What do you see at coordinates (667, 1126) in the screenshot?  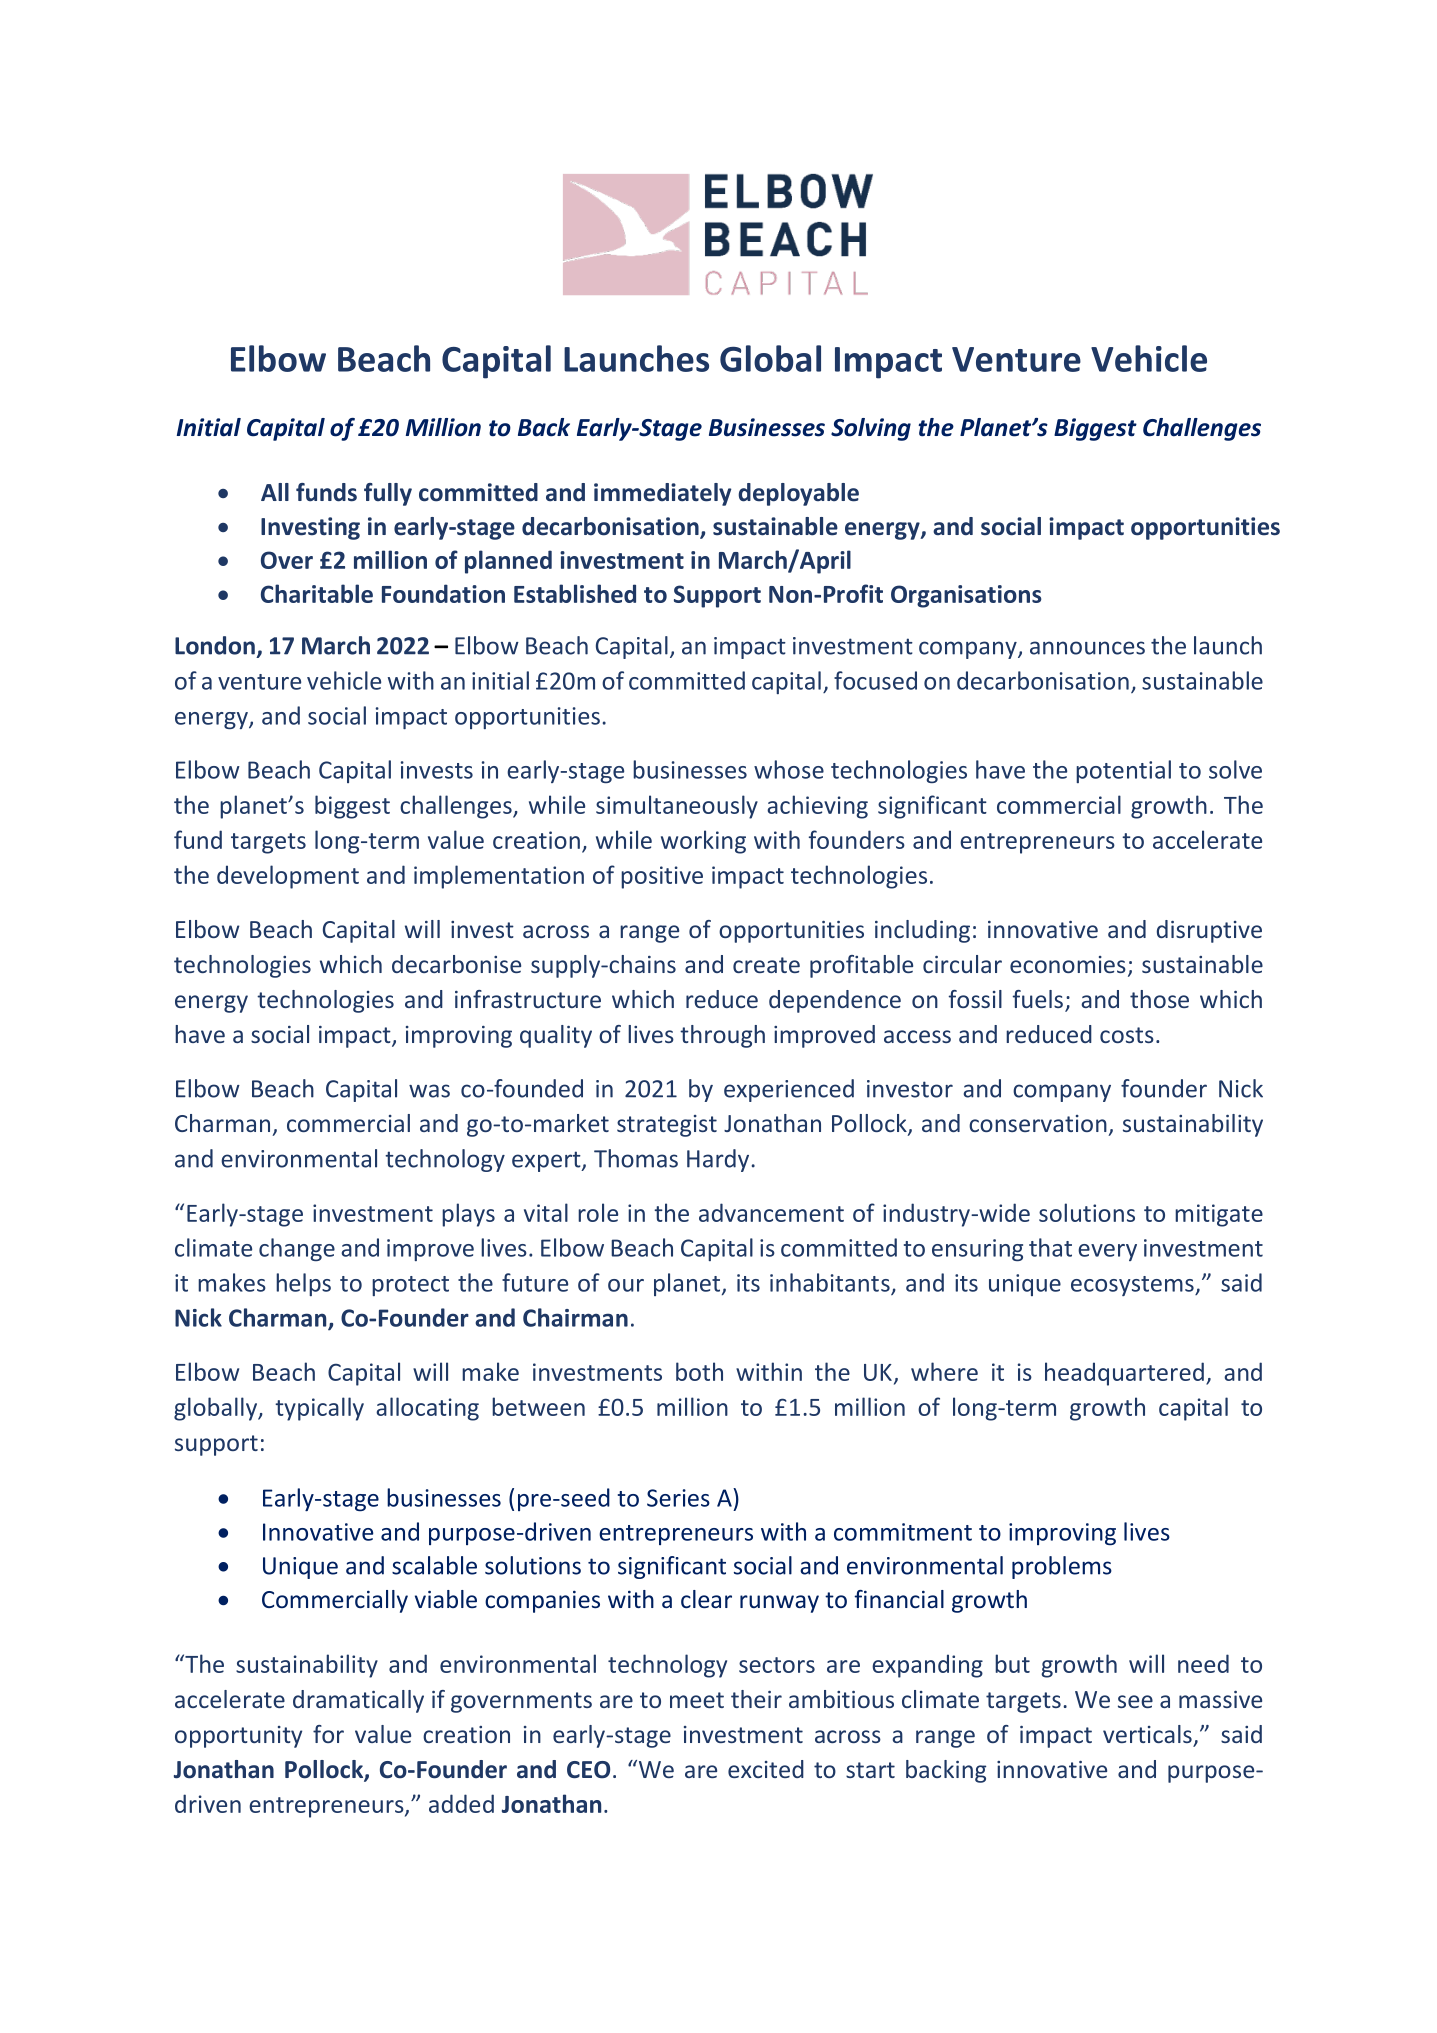 I see `strategist` at bounding box center [667, 1126].
